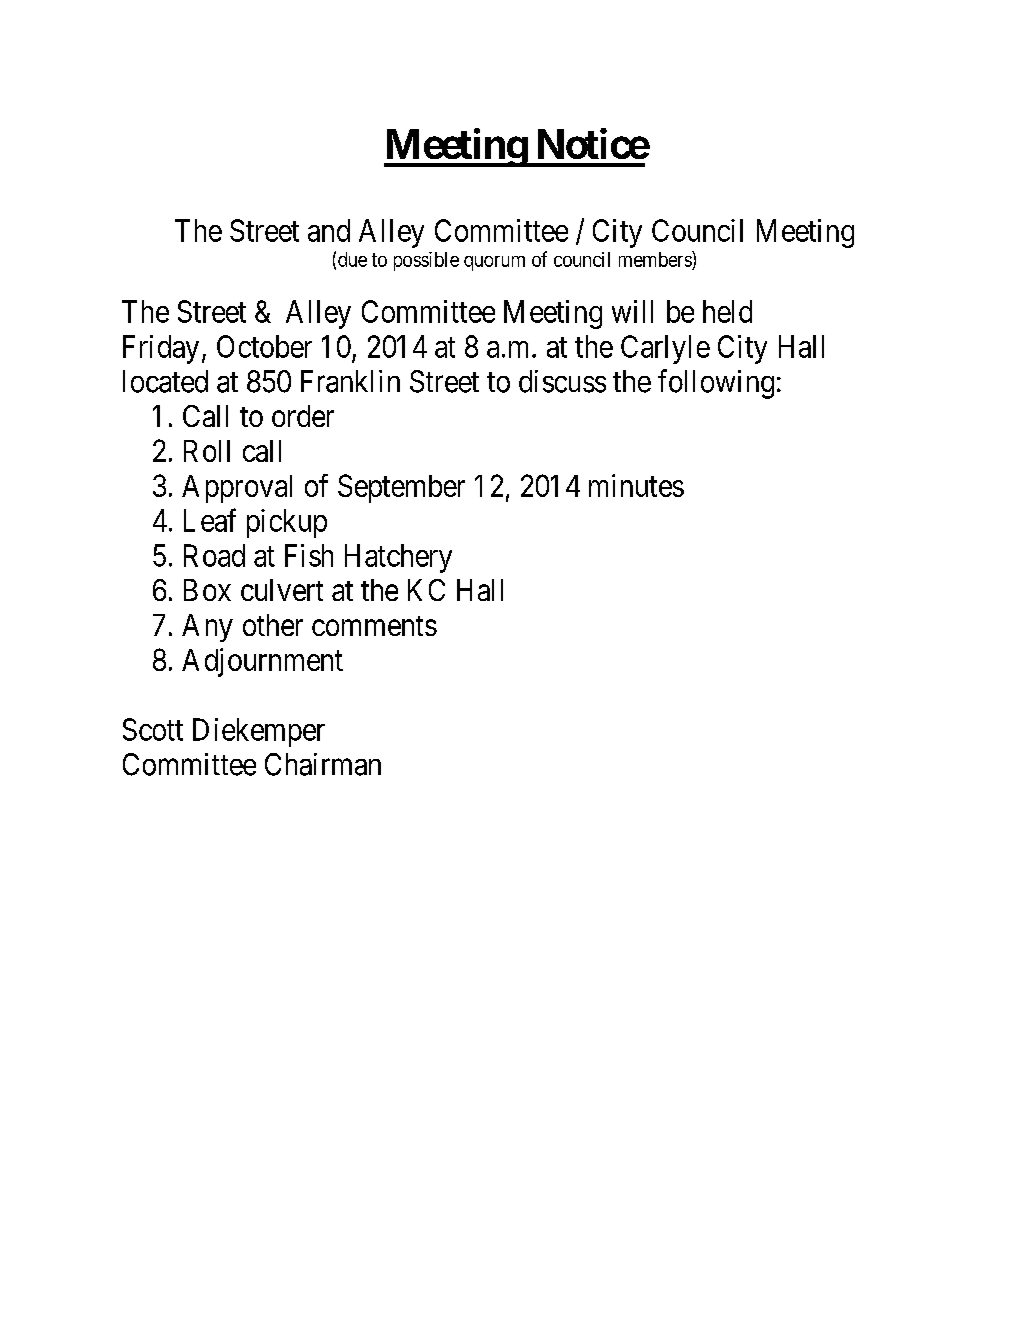  What do you see at coordinates (401, 488) in the screenshot?
I see `September` at bounding box center [401, 488].
